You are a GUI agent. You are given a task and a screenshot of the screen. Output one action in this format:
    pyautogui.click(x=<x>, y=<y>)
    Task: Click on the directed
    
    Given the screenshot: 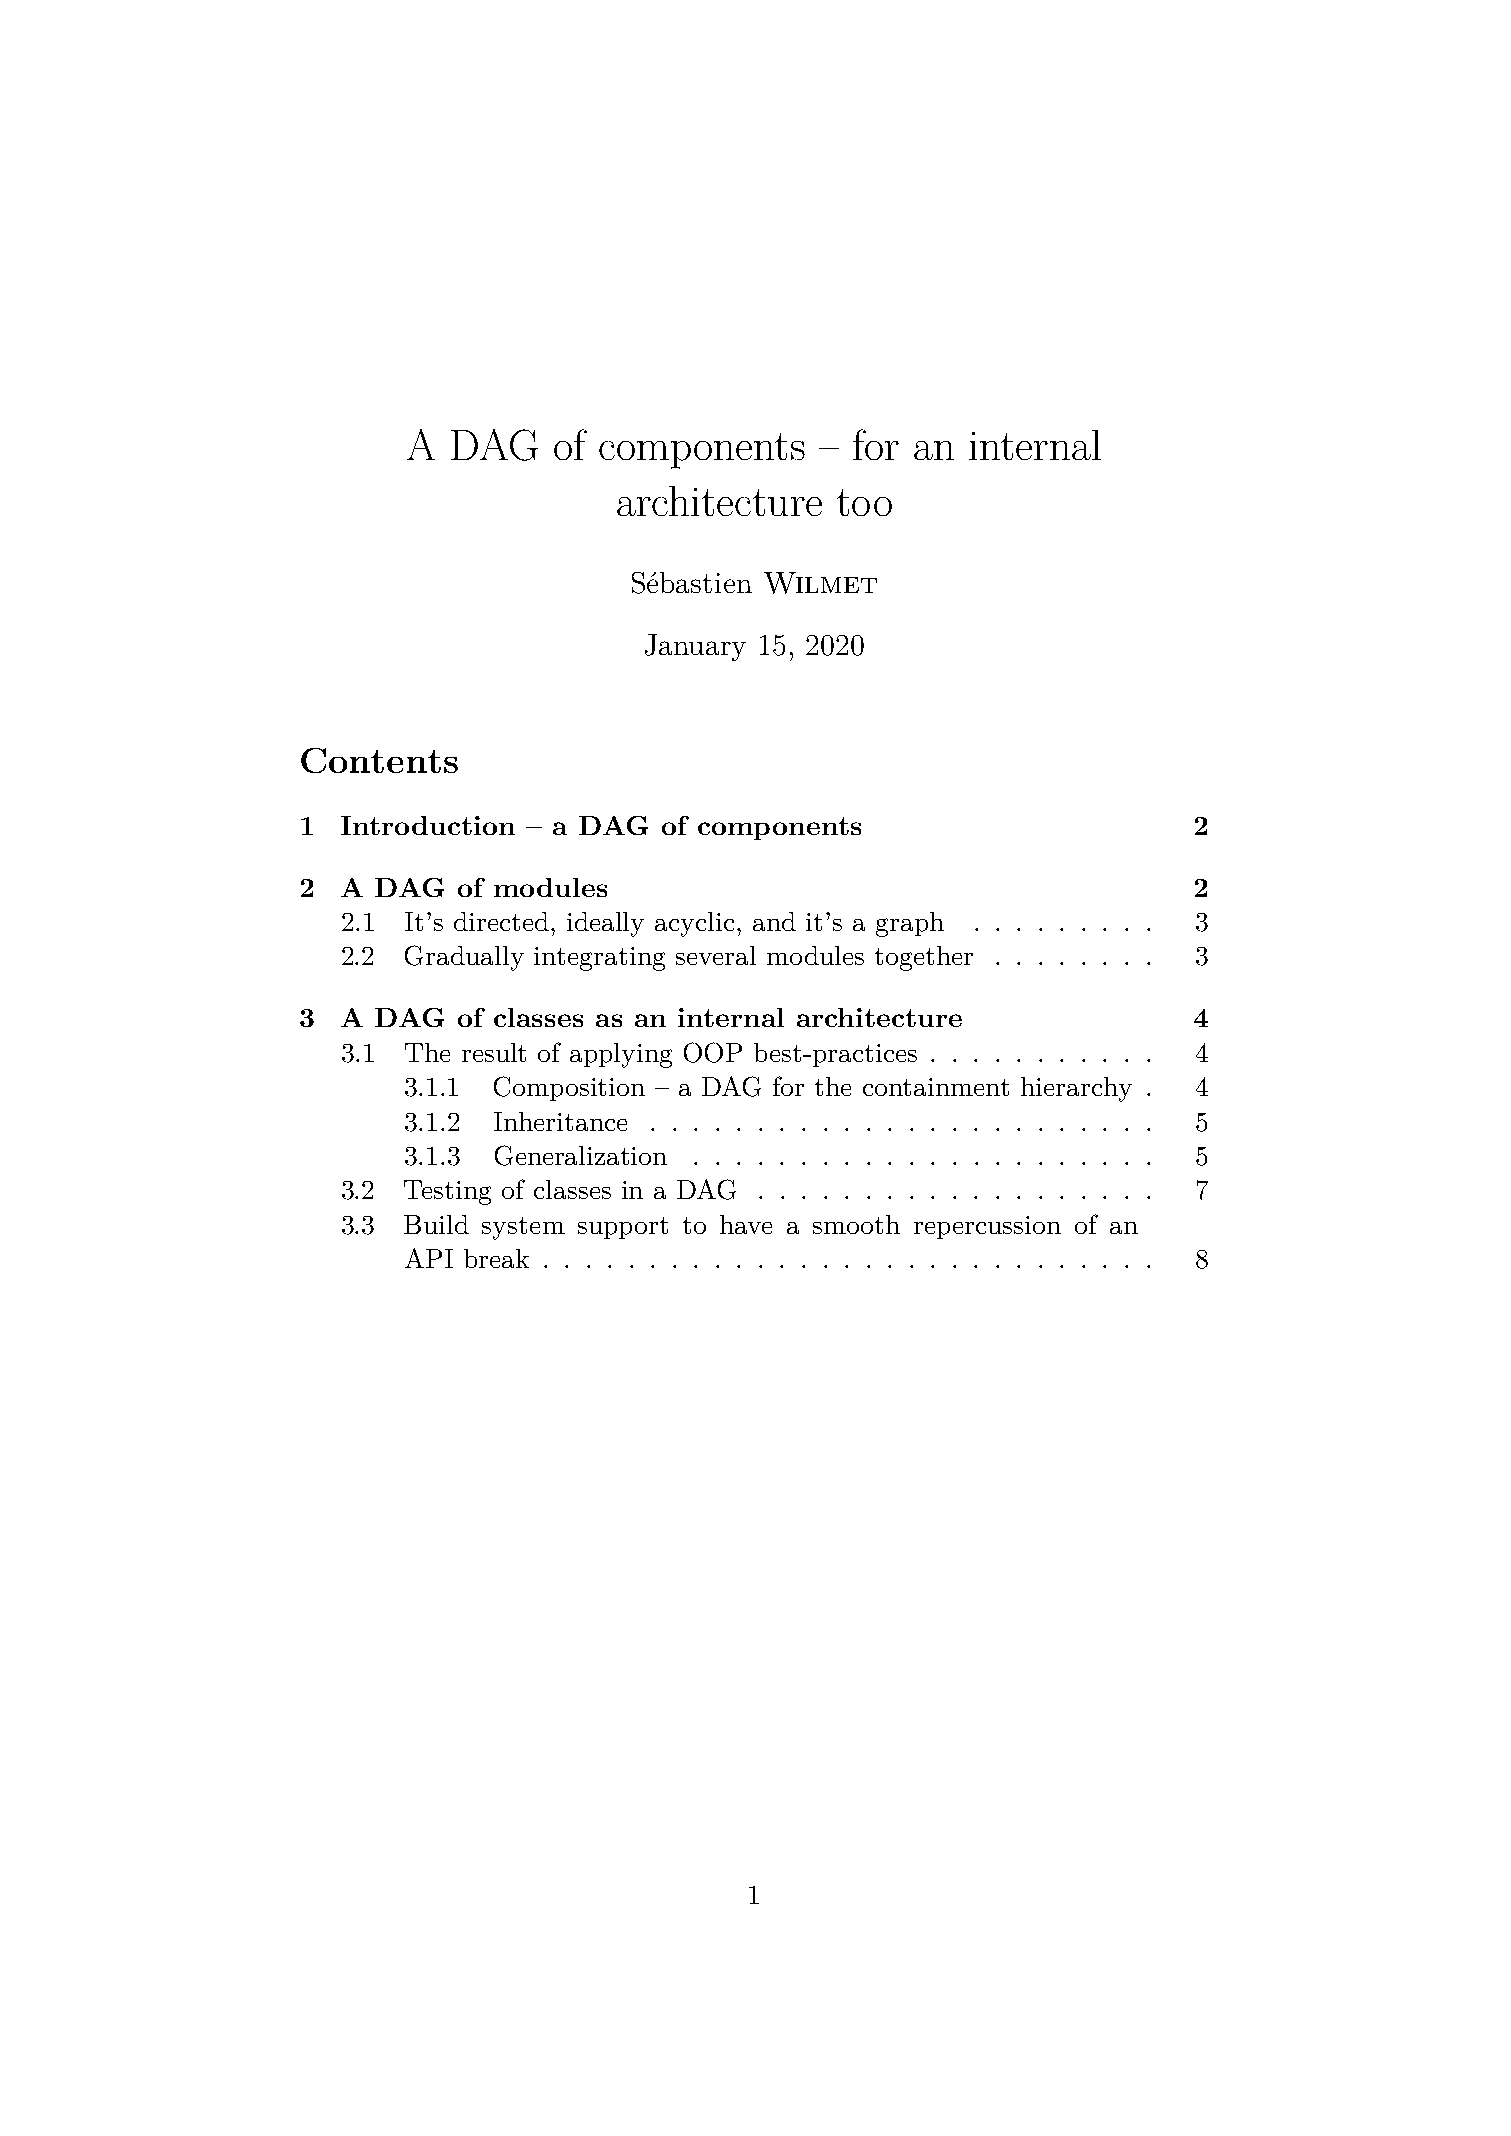 What is the action you would take?
    pyautogui.click(x=501, y=921)
